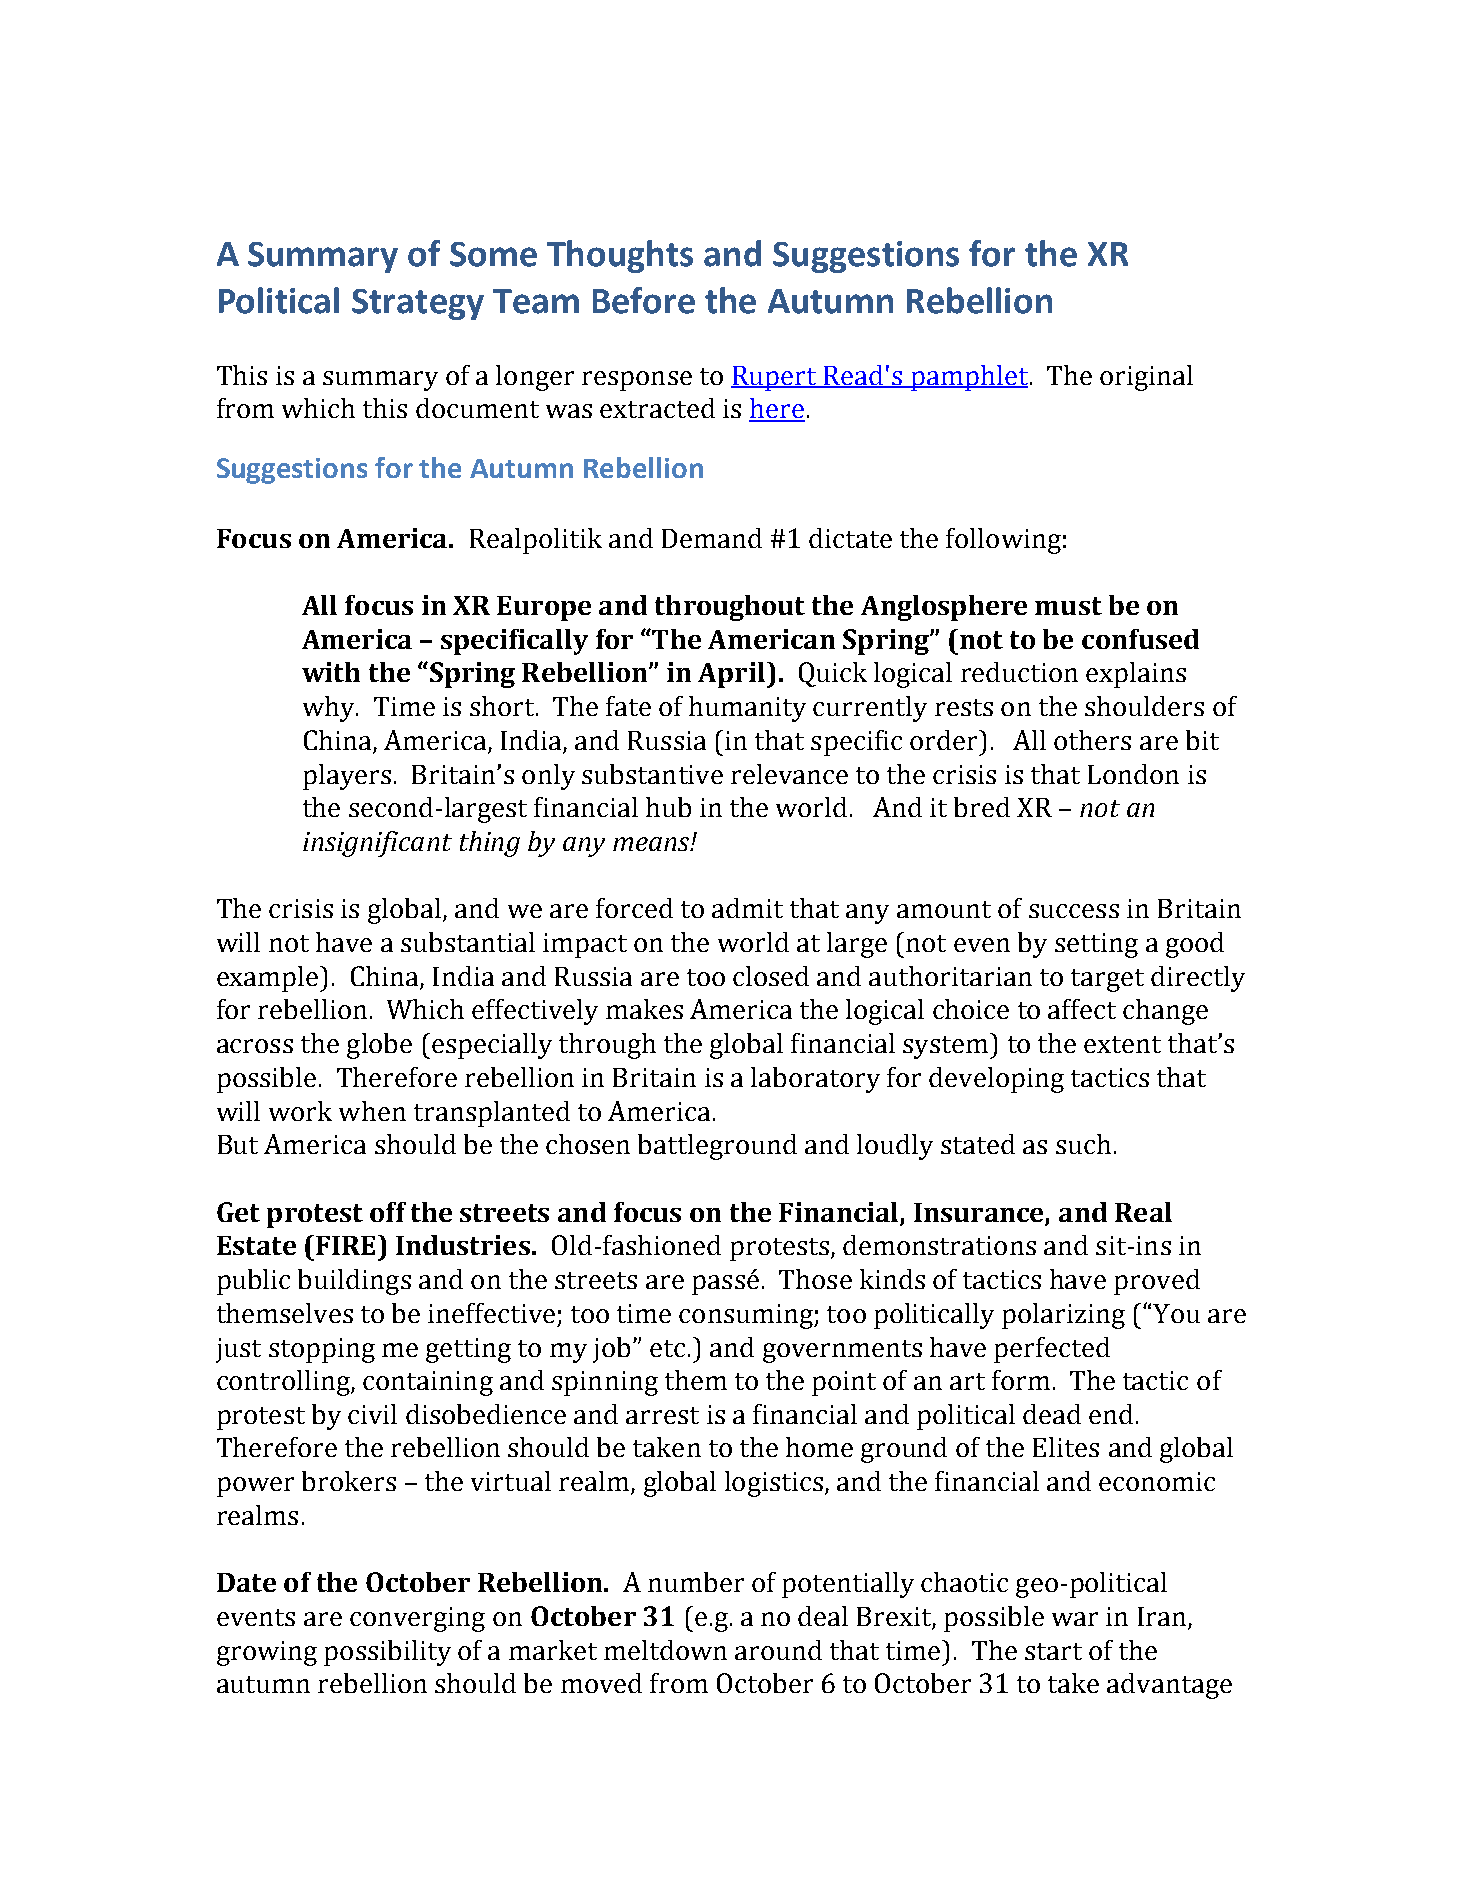 Image resolution: width=1466 pixels, height=1897 pixels. Describe the element at coordinates (269, 979) in the image. I see `example` at that location.
